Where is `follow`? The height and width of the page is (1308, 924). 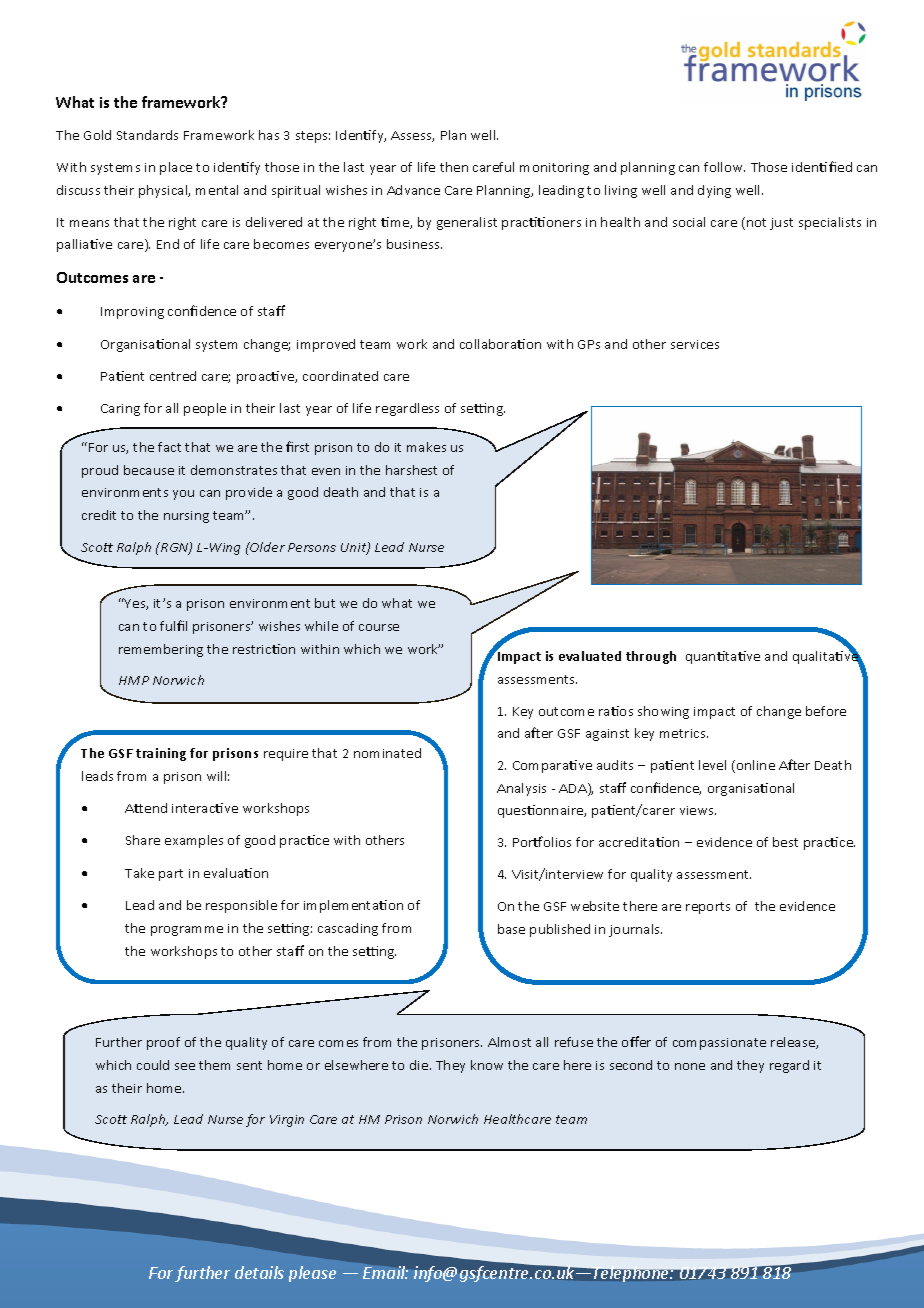
follow is located at coordinates (724, 167).
